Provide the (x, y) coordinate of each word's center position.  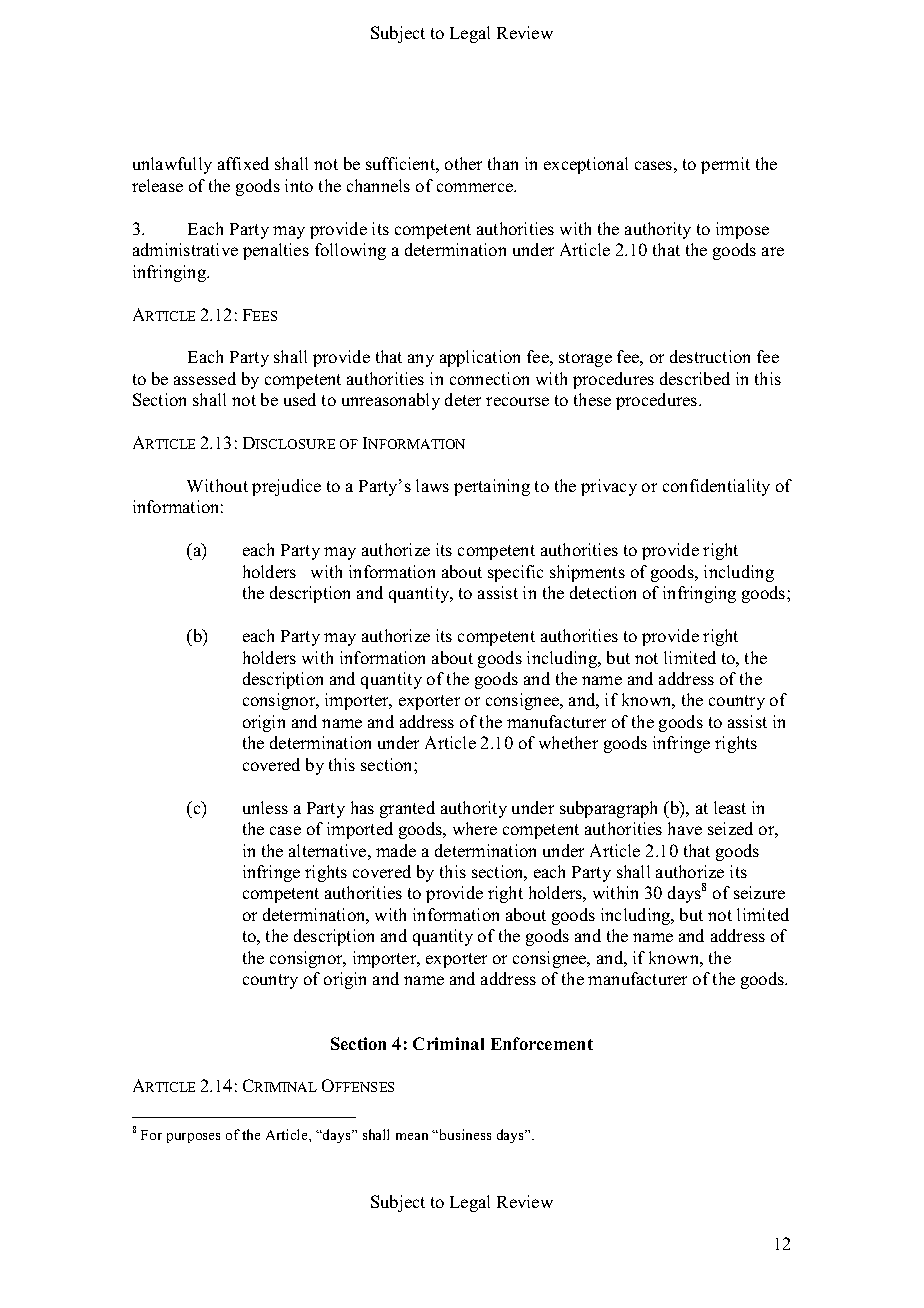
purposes (193, 1138)
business (464, 1134)
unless (265, 807)
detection (603, 592)
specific (515, 573)
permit (725, 165)
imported (360, 830)
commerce (476, 187)
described (695, 378)
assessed (205, 378)
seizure (759, 892)
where (475, 828)
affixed (243, 163)
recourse (517, 401)
